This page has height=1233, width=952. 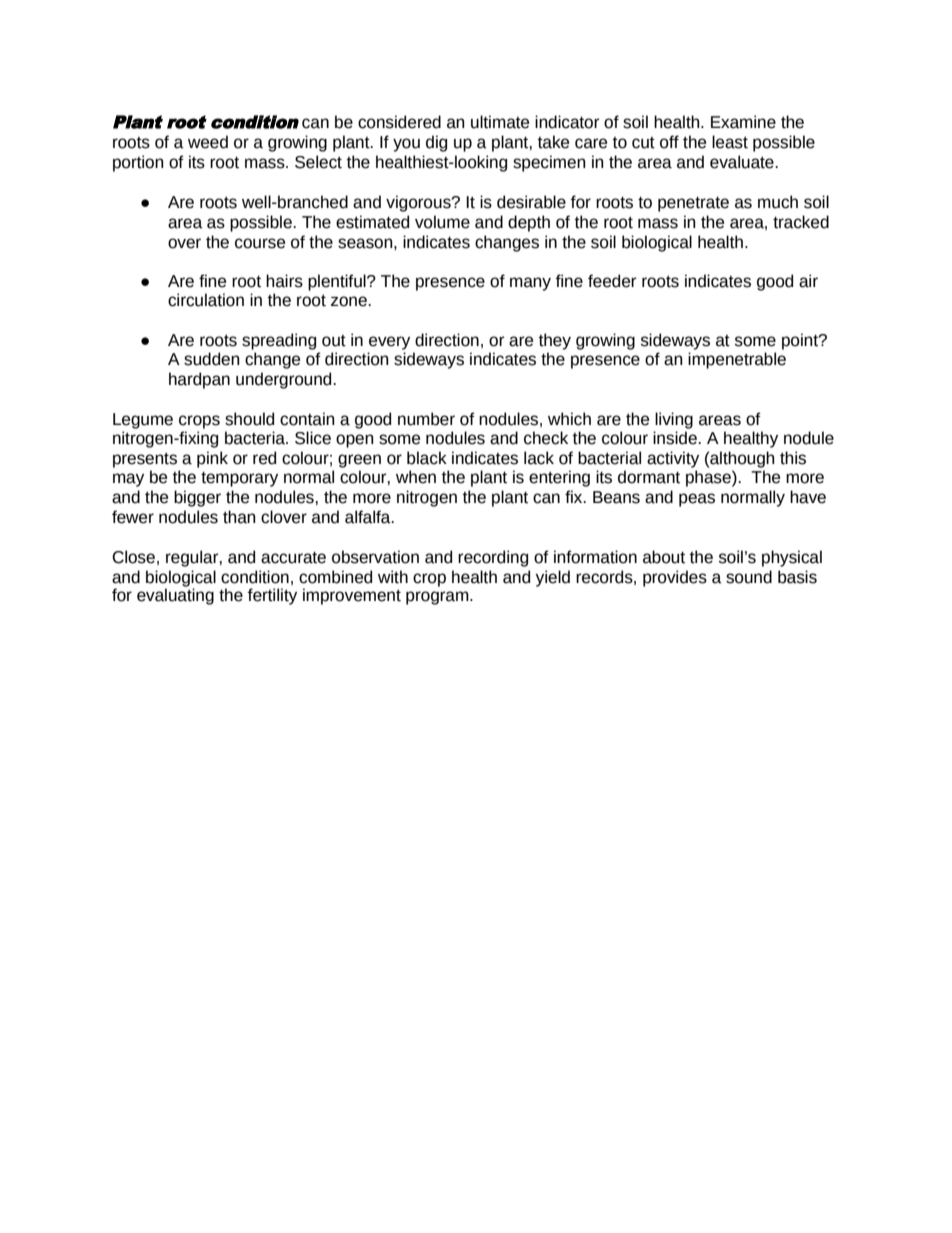 I want to click on weed, so click(x=208, y=142).
